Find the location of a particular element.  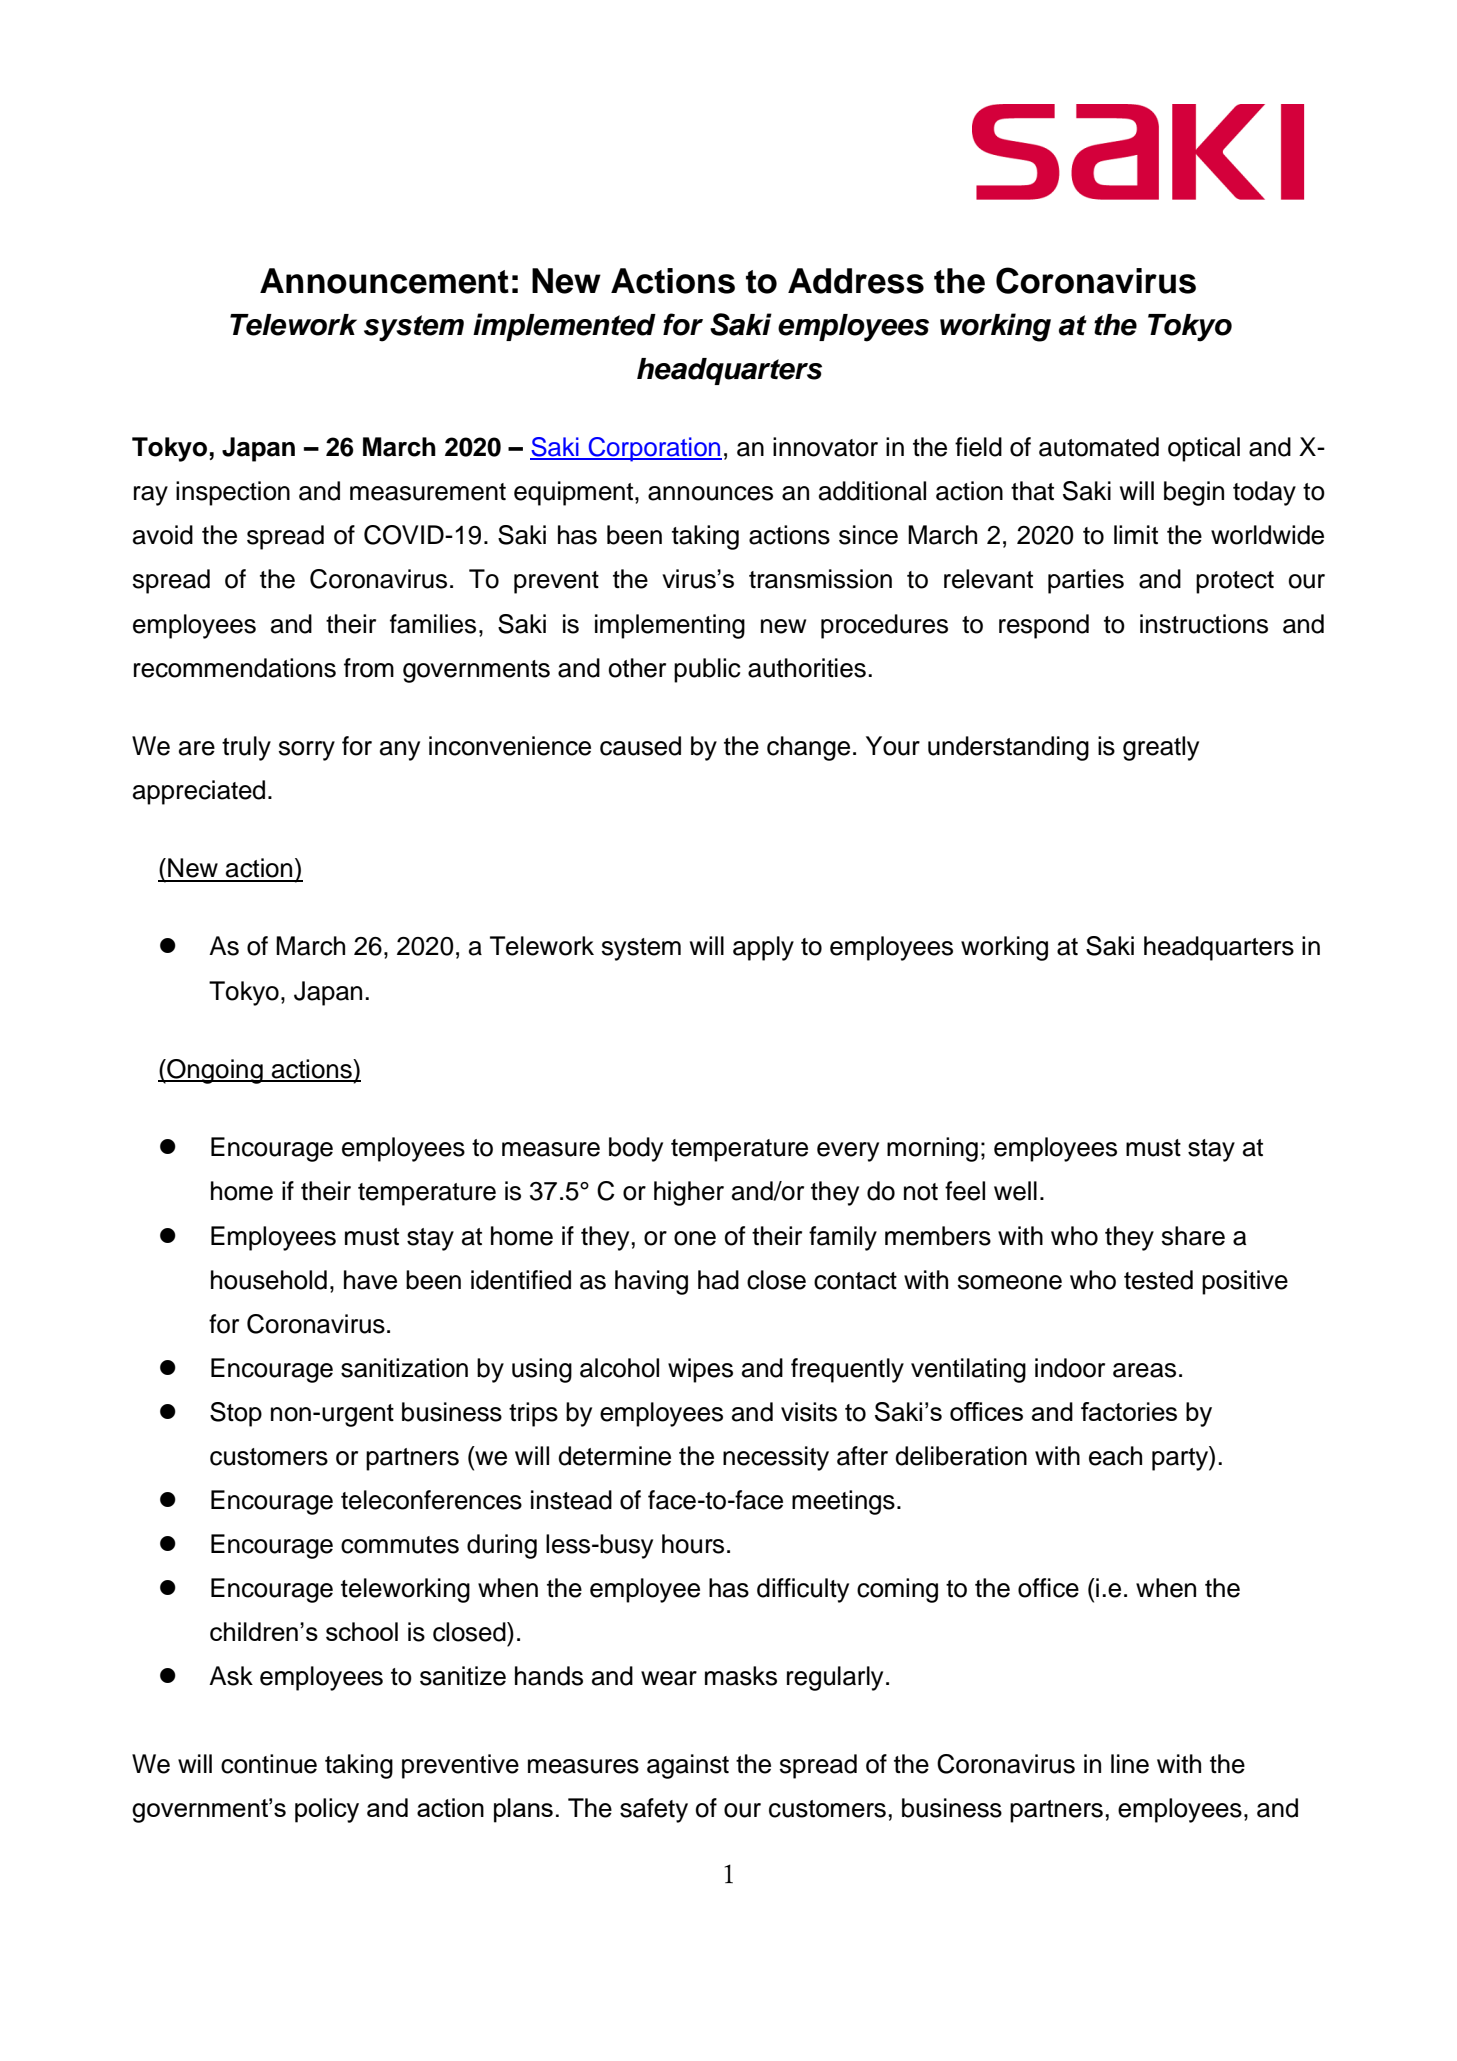

against is located at coordinates (688, 1766).
